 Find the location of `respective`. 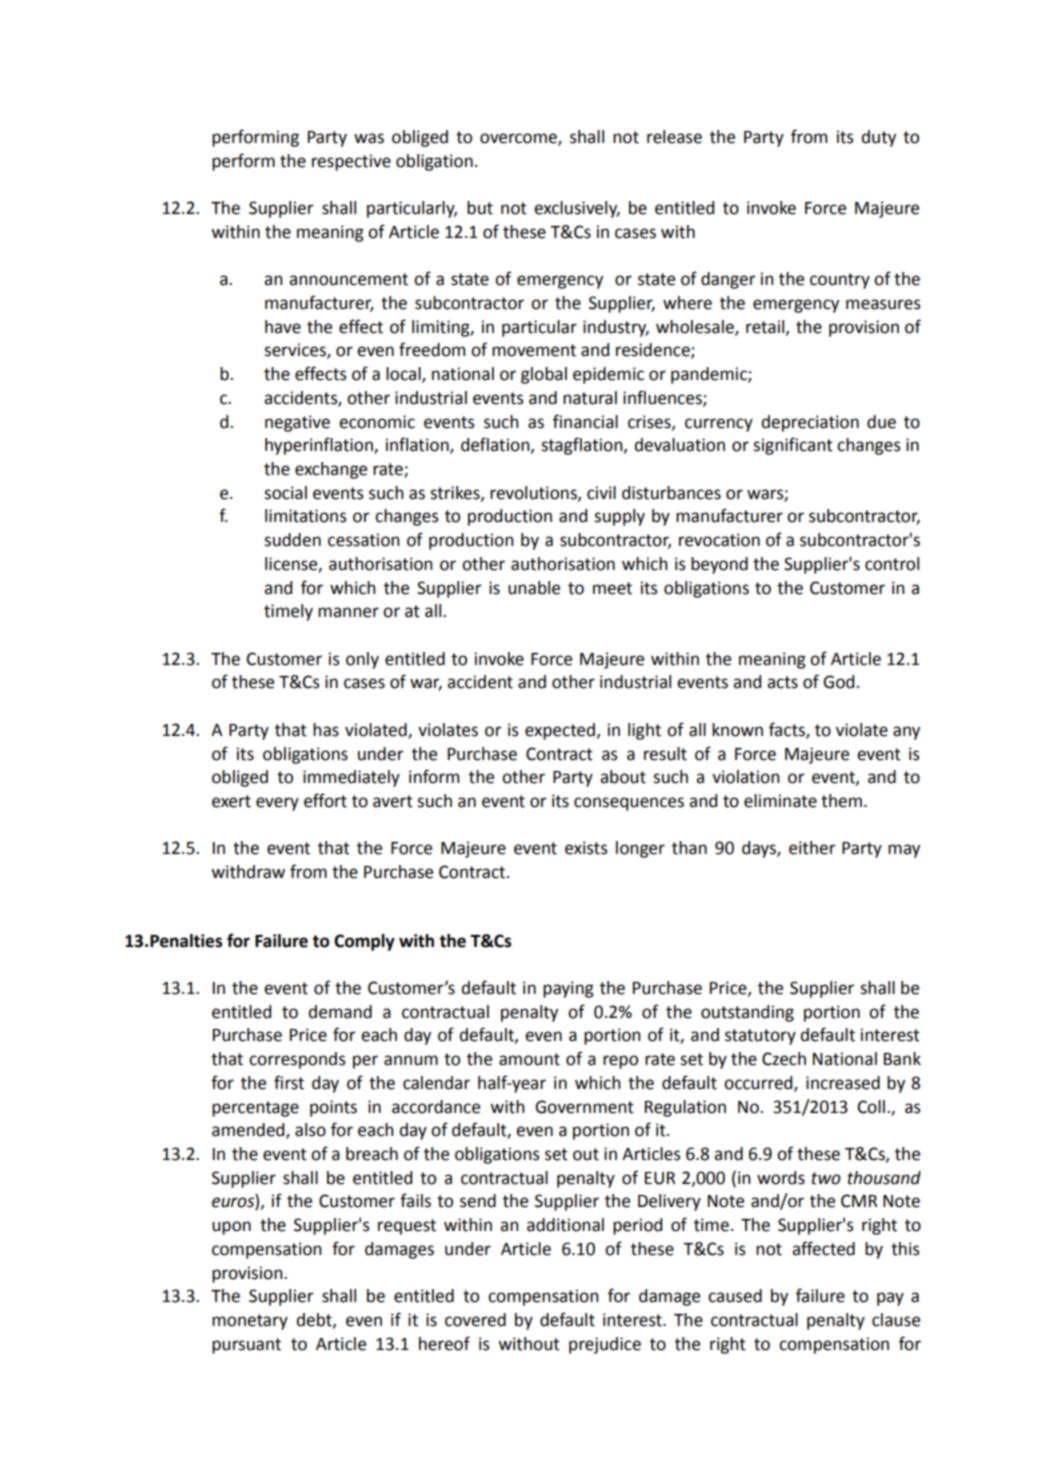

respective is located at coordinates (351, 162).
